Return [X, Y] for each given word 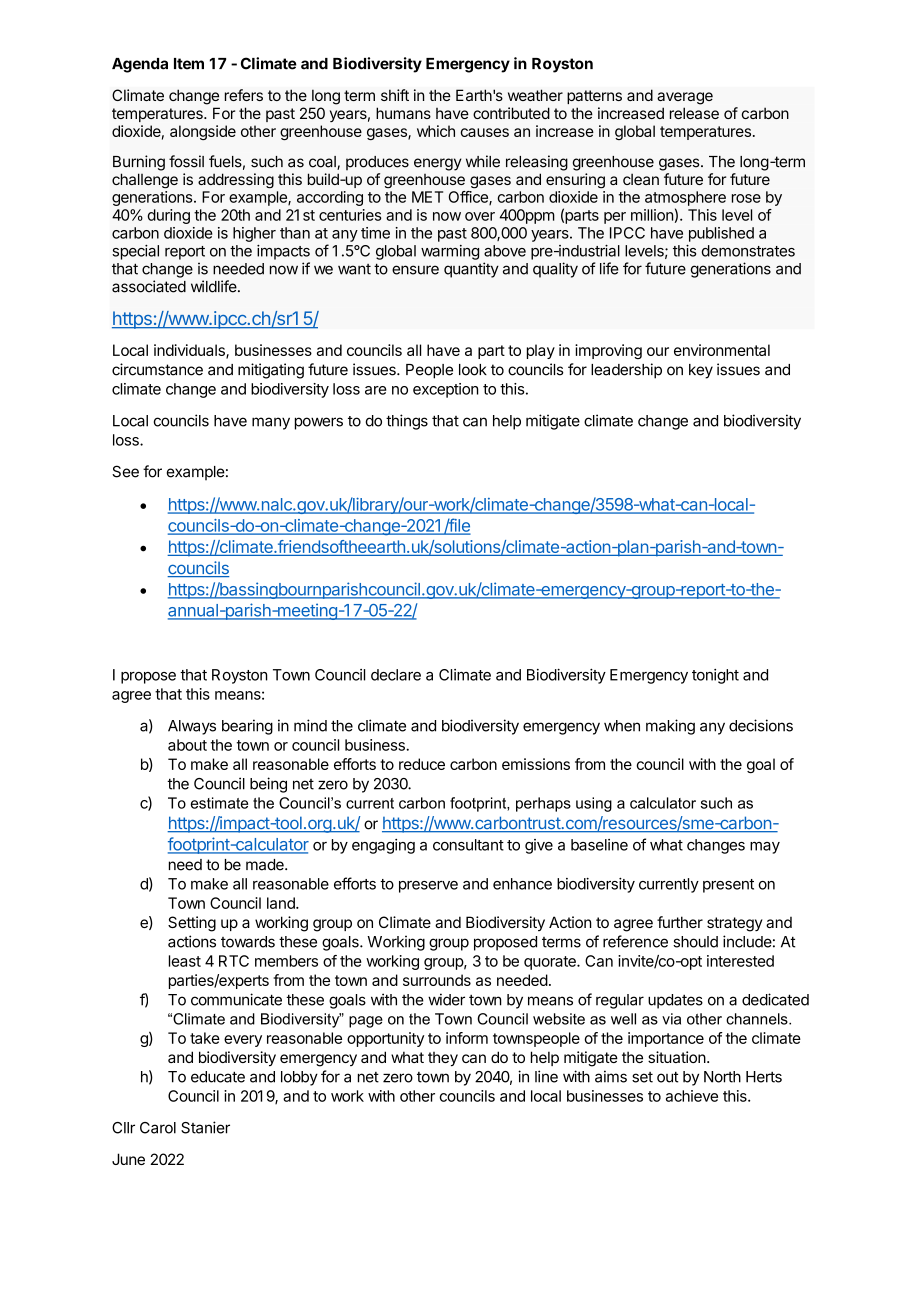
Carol [158, 1128]
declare [396, 675]
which [436, 131]
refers [244, 95]
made [266, 865]
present [728, 886]
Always [192, 727]
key [701, 371]
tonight [715, 676]
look [473, 370]
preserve [428, 887]
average [685, 98]
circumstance [157, 369]
